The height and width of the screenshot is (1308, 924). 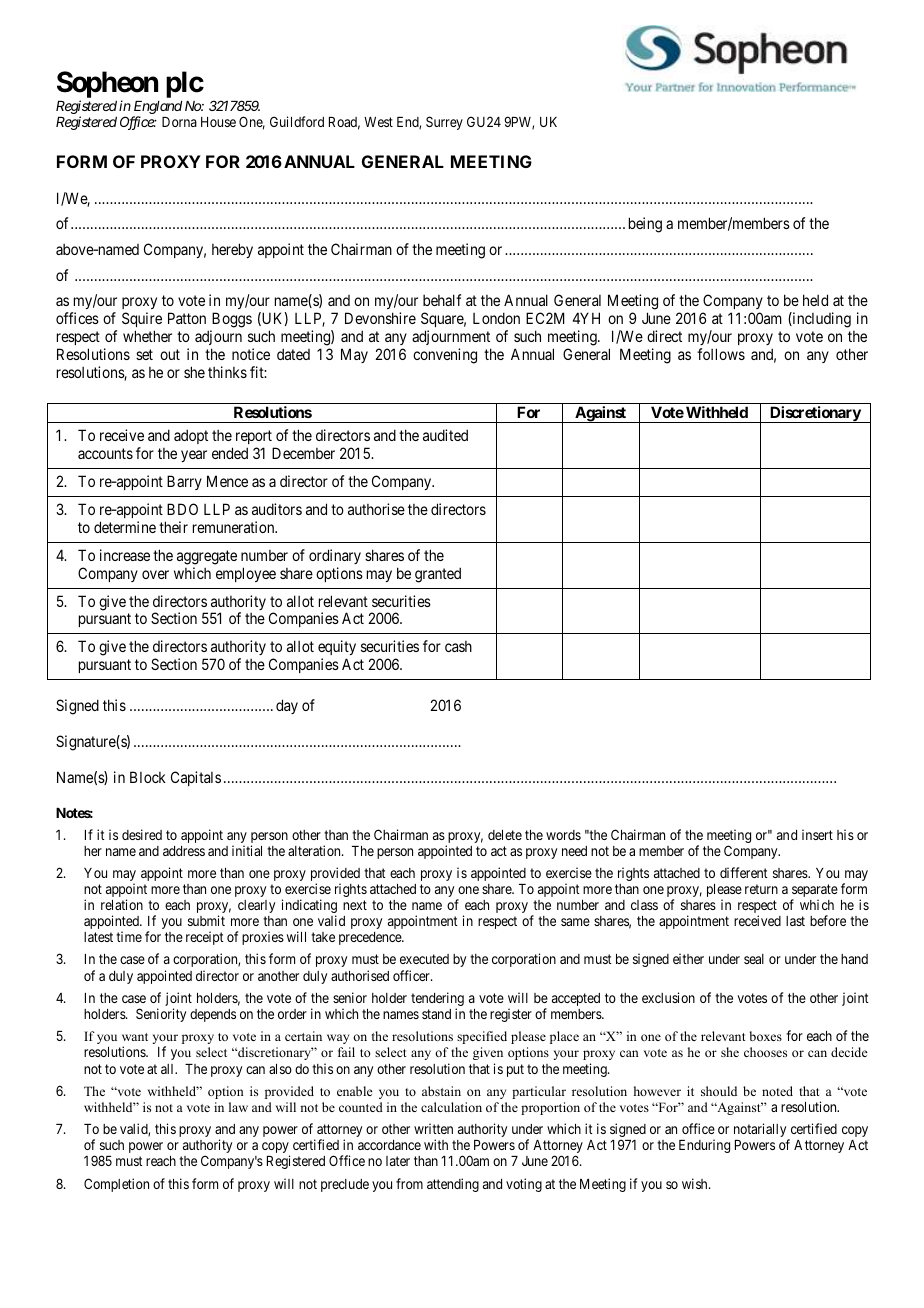 I want to click on attending, so click(x=453, y=1185).
